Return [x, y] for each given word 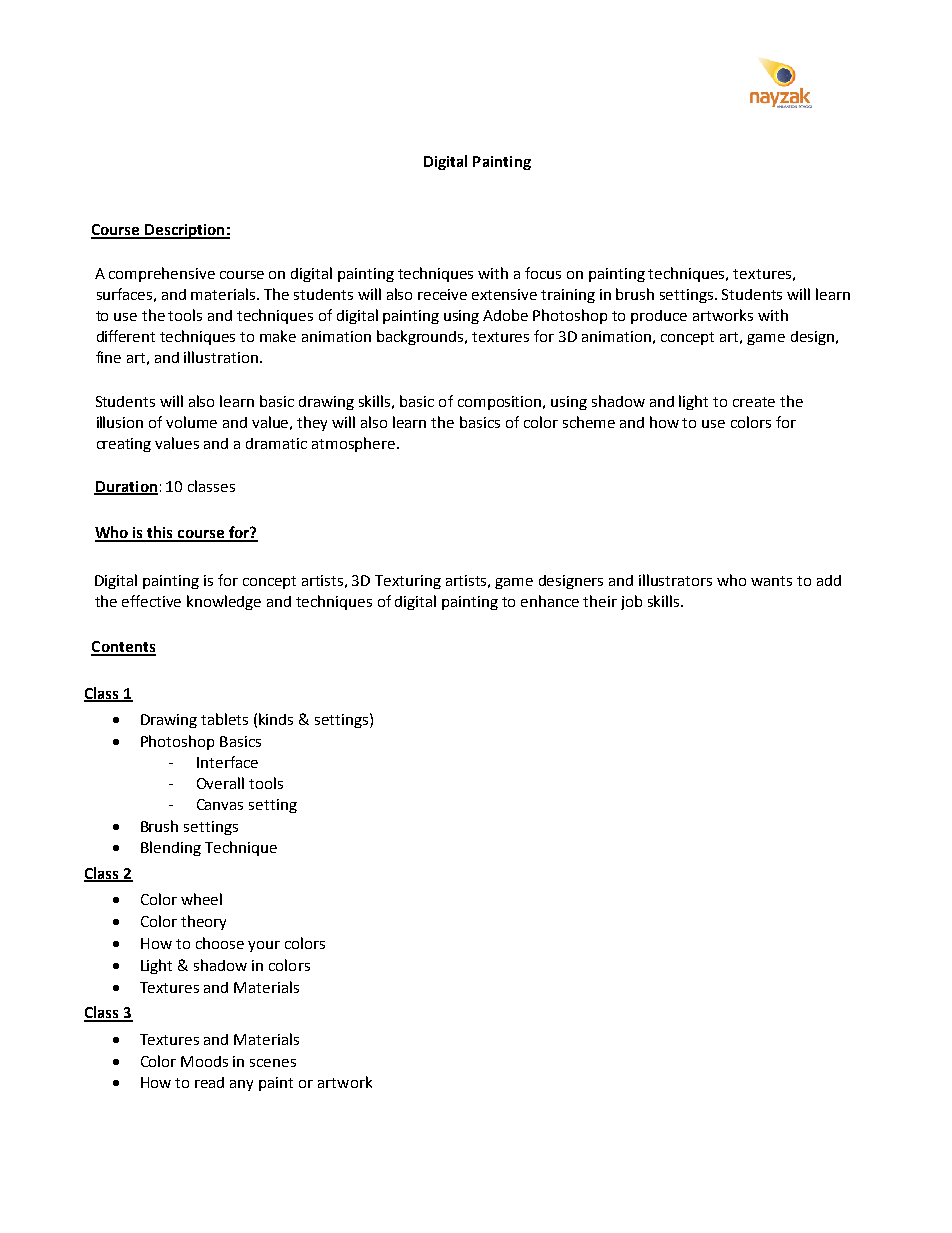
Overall [220, 783]
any [241, 1085]
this [160, 533]
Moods [204, 1061]
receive [442, 294]
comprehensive [162, 274]
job [631, 602]
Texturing [408, 582]
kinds [276, 719]
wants [771, 581]
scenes [273, 1063]
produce [659, 317]
